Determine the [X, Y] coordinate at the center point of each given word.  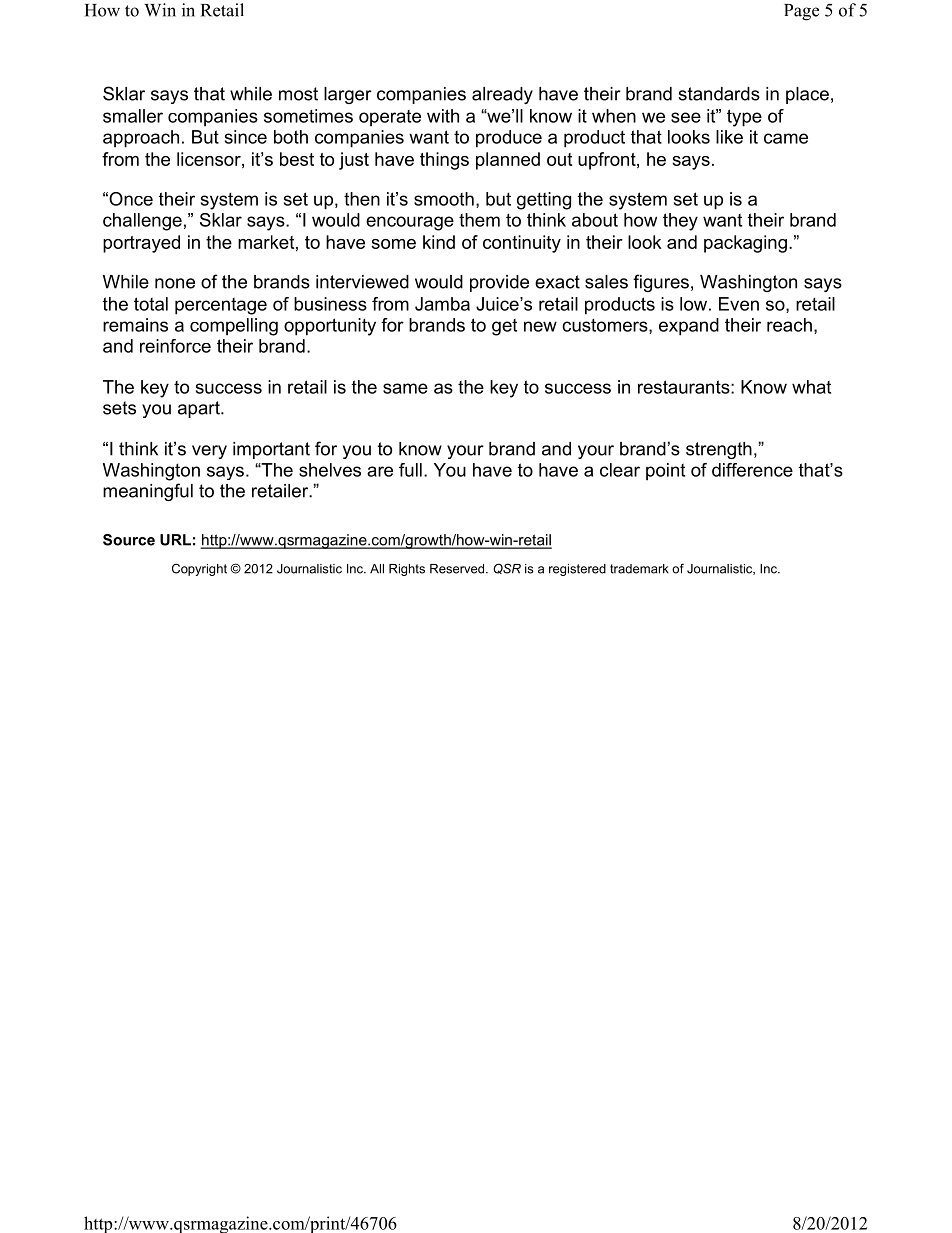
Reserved [458, 569]
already [502, 95]
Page [801, 12]
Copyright [199, 569]
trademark [639, 569]
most [298, 94]
